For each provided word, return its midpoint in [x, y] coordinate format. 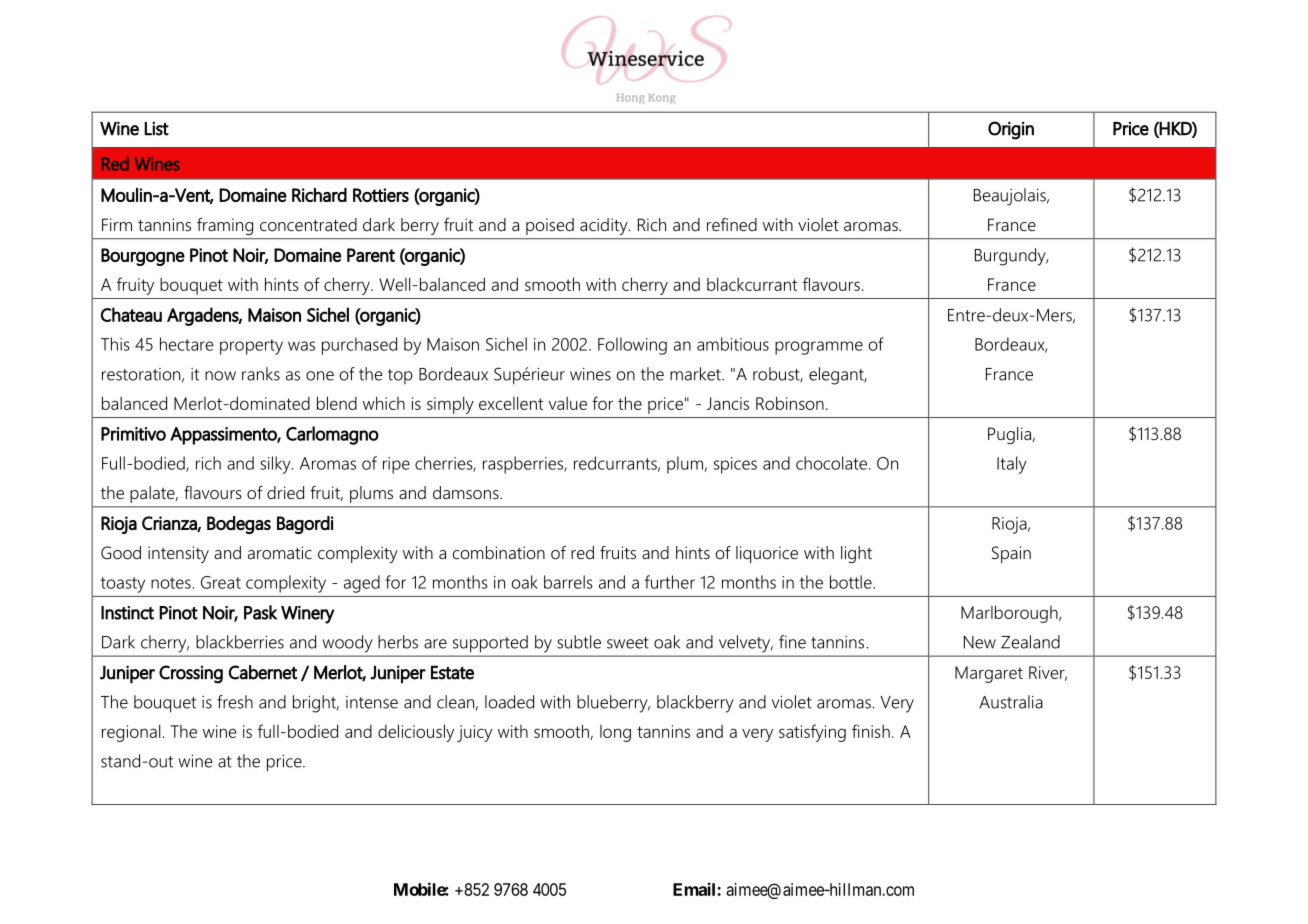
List [156, 129]
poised [550, 226]
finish [871, 731]
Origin [1011, 130]
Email [695, 889]
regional [131, 733]
